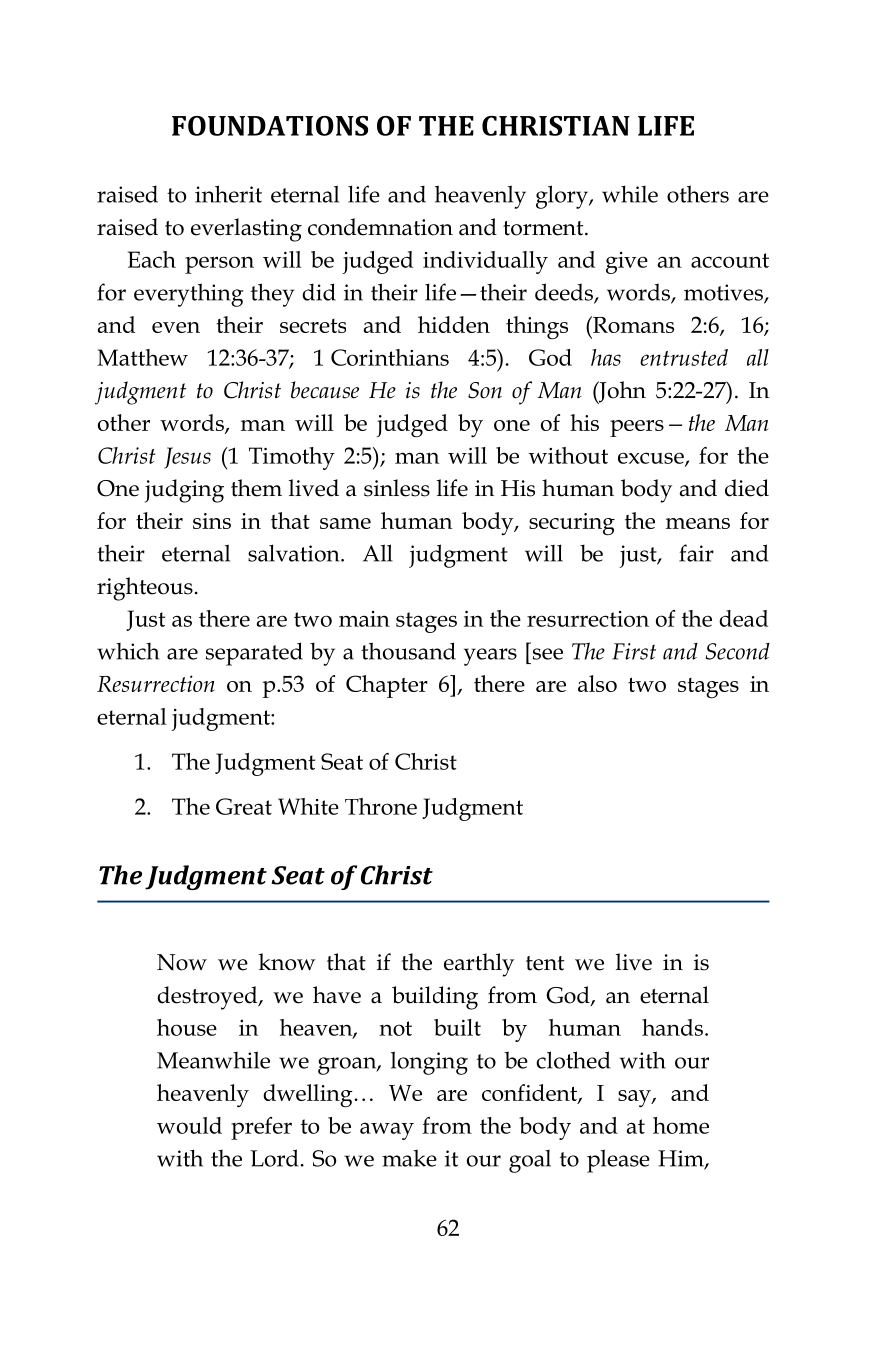 The width and height of the screenshot is (896, 1345). What do you see at coordinates (244, 806) in the screenshot?
I see `Great` at bounding box center [244, 806].
